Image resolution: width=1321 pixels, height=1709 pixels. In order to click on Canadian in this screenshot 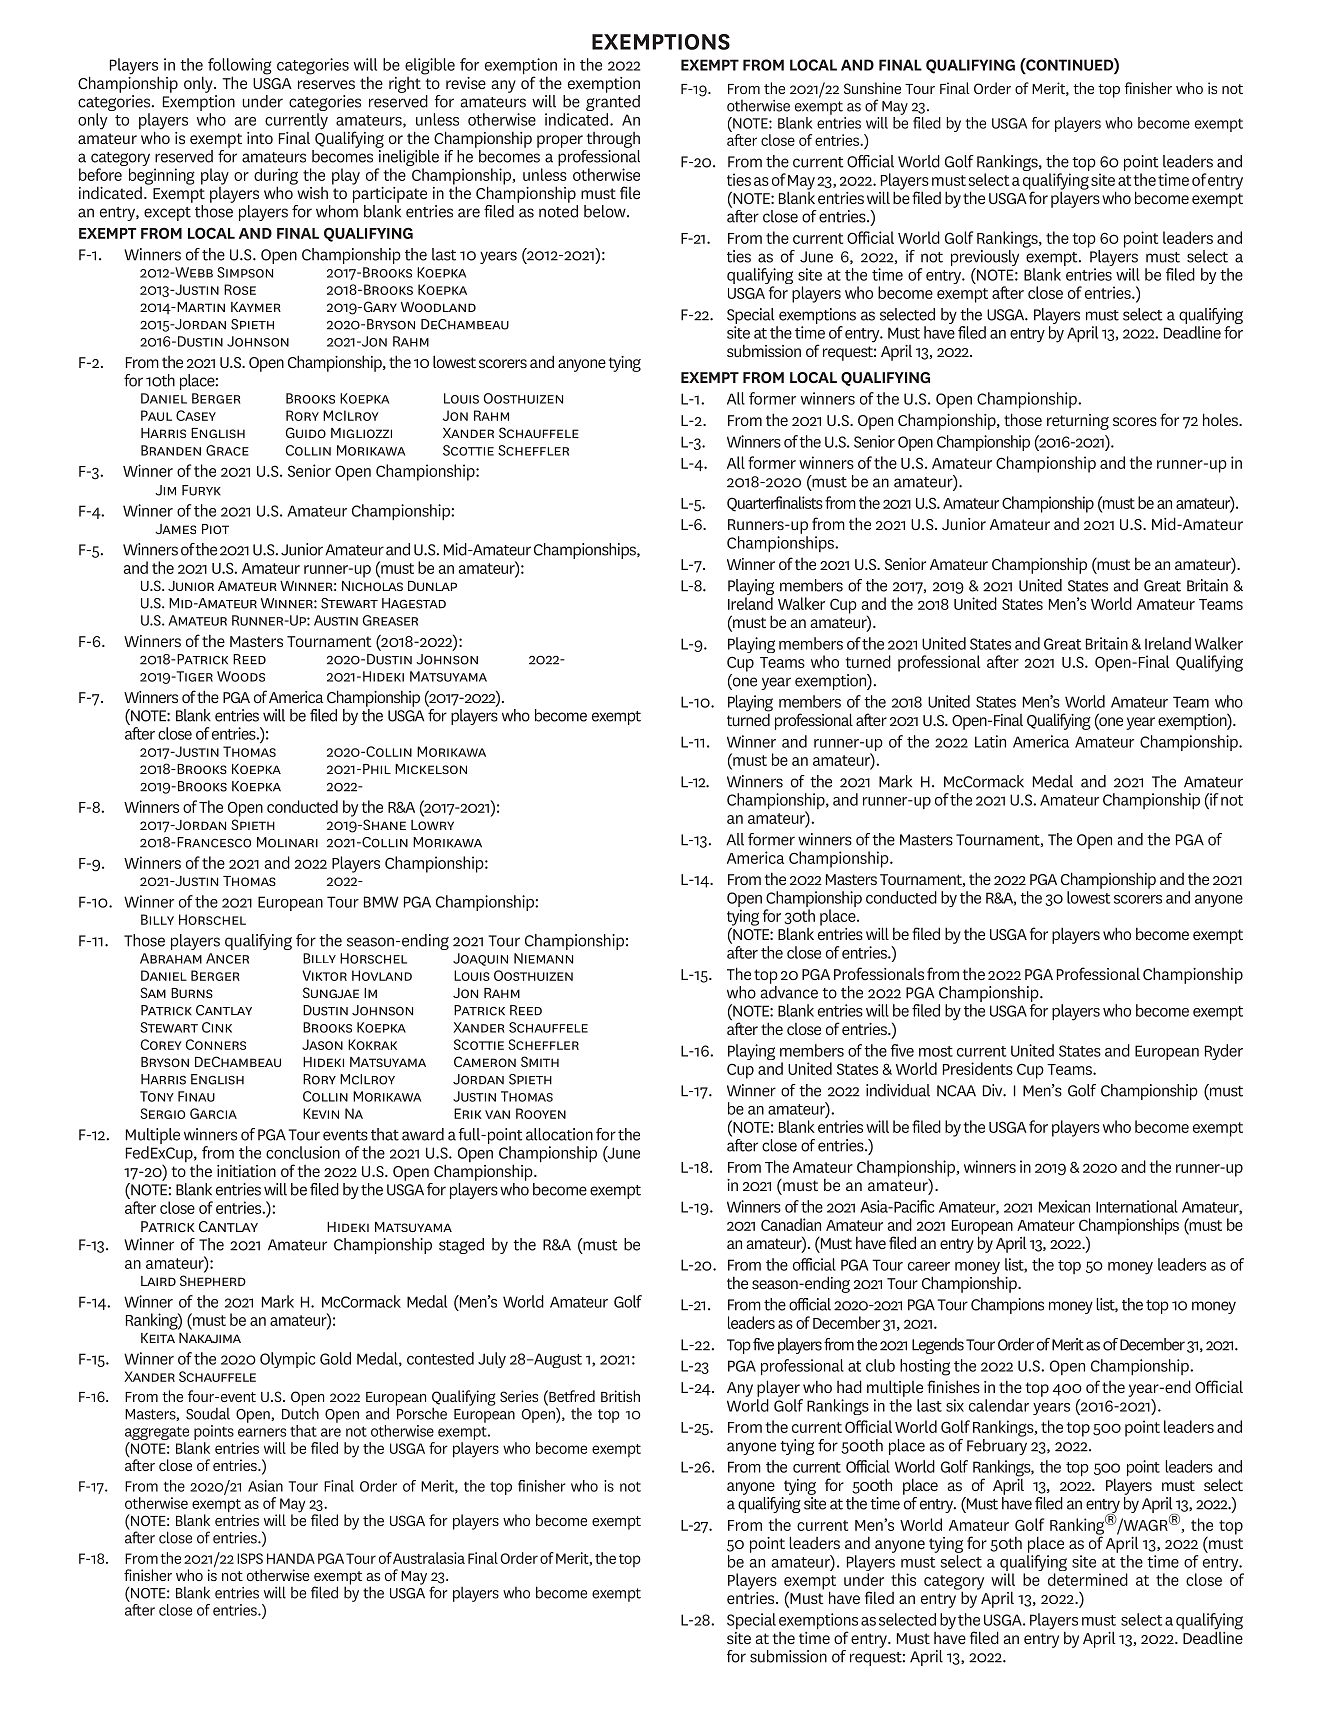, I will do `click(791, 1224)`.
